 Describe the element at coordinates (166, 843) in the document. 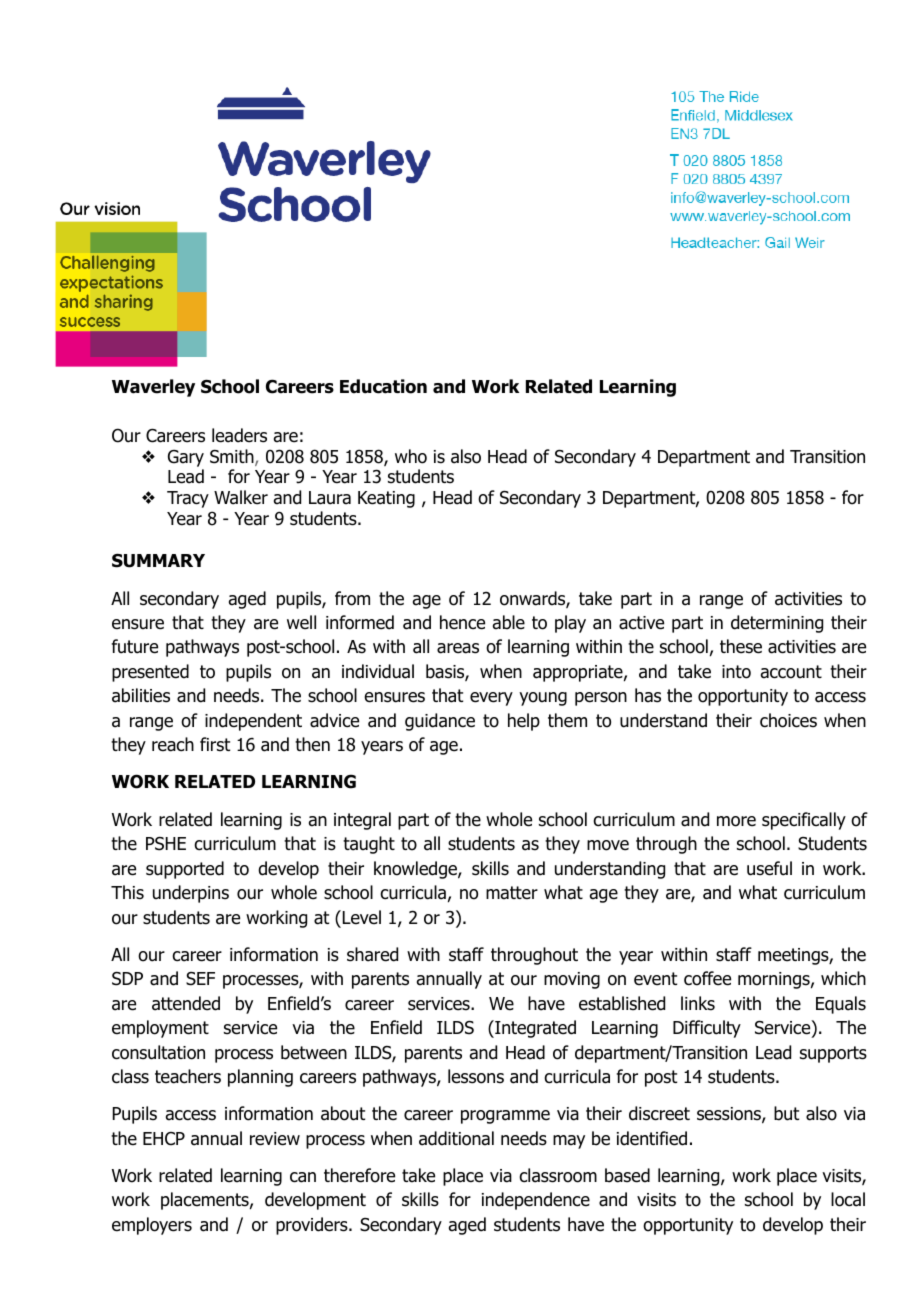

I see `PSHE` at that location.
